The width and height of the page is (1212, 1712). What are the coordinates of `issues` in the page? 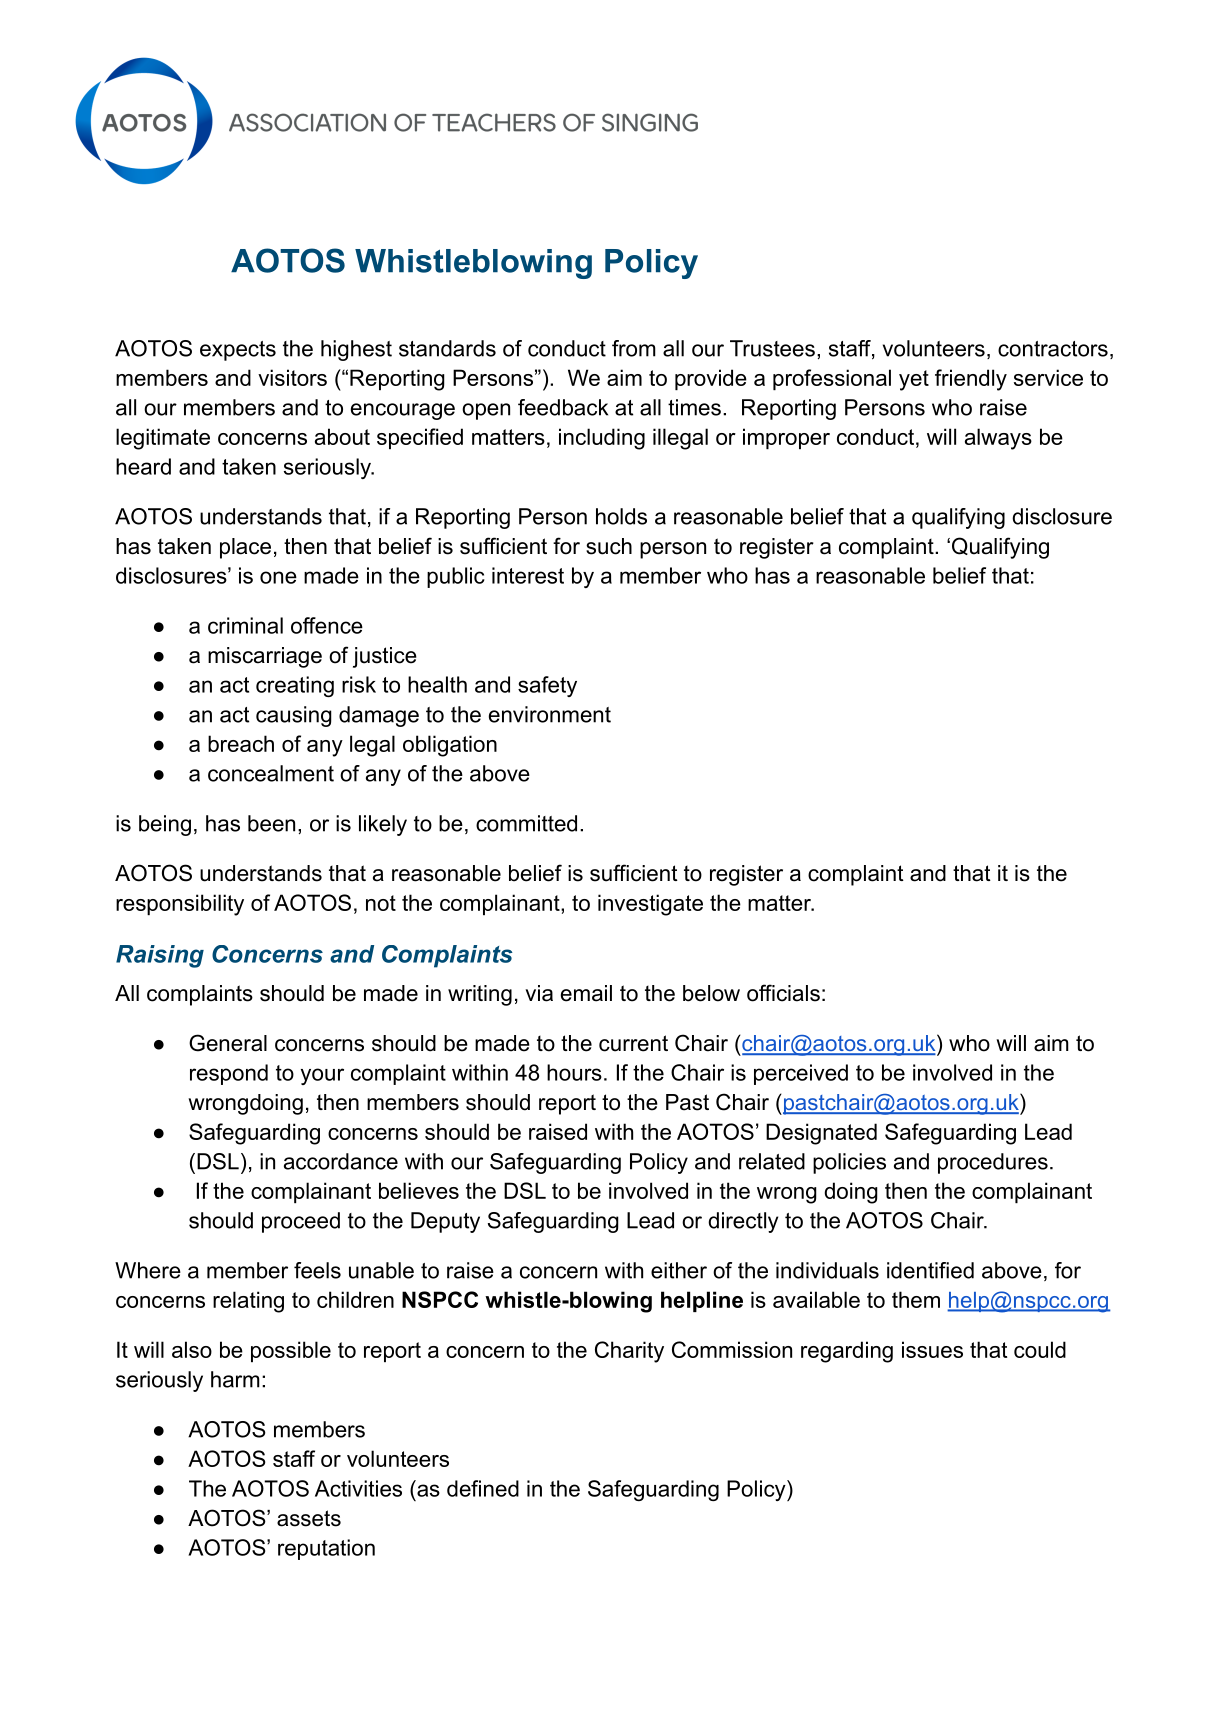 It's located at (932, 1349).
